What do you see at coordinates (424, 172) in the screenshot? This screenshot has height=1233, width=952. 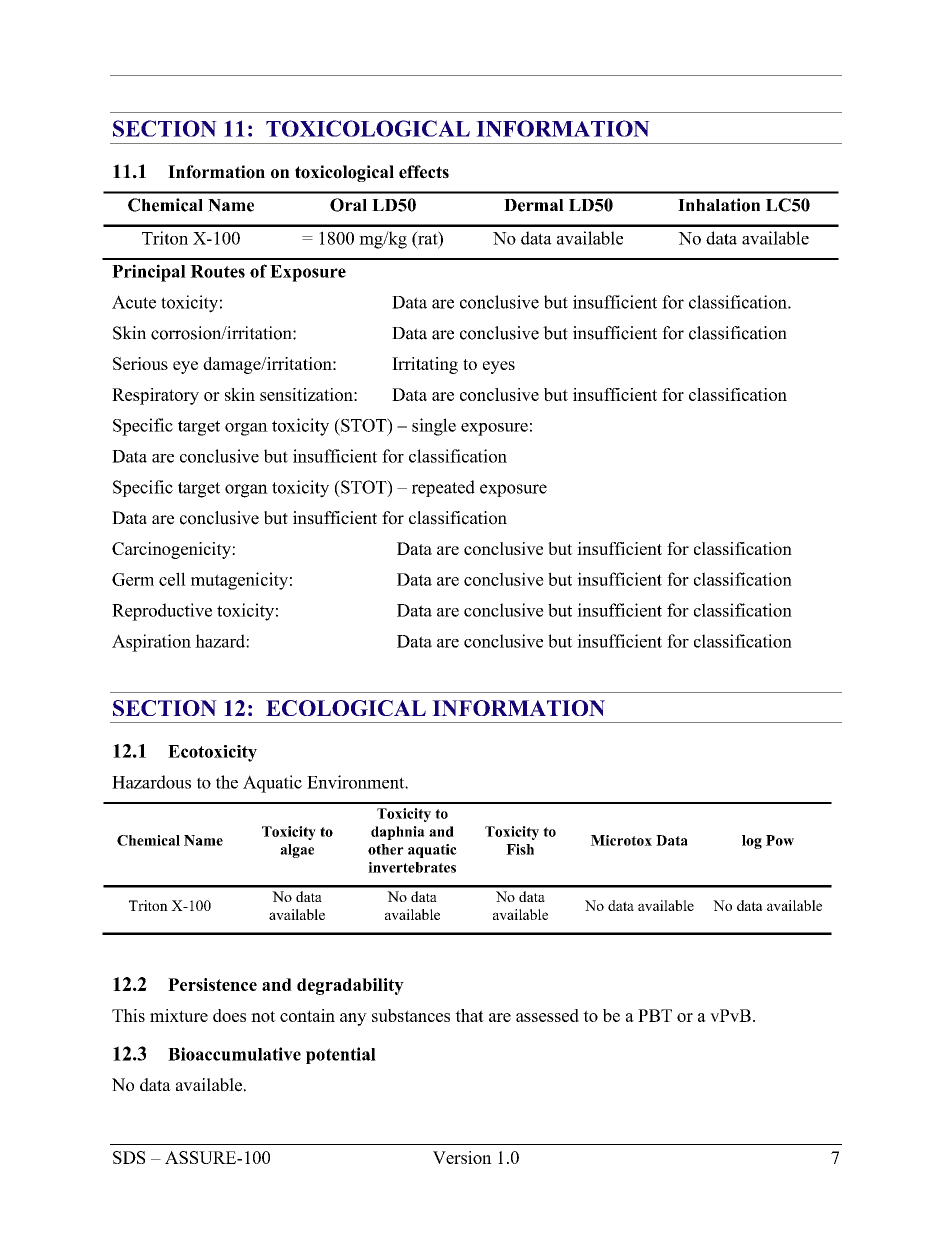 I see `effects` at bounding box center [424, 172].
